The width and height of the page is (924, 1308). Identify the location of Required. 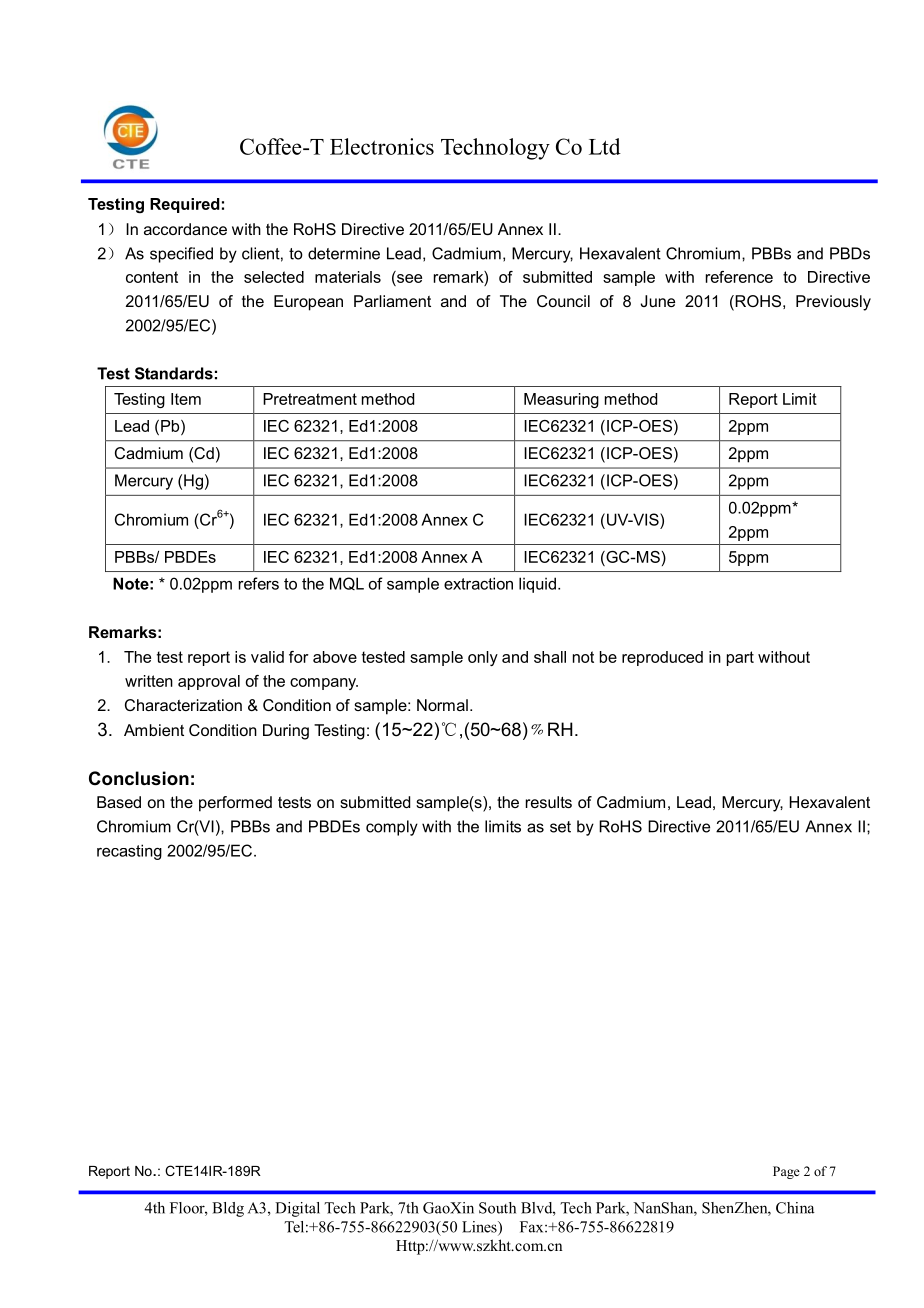
(185, 205).
